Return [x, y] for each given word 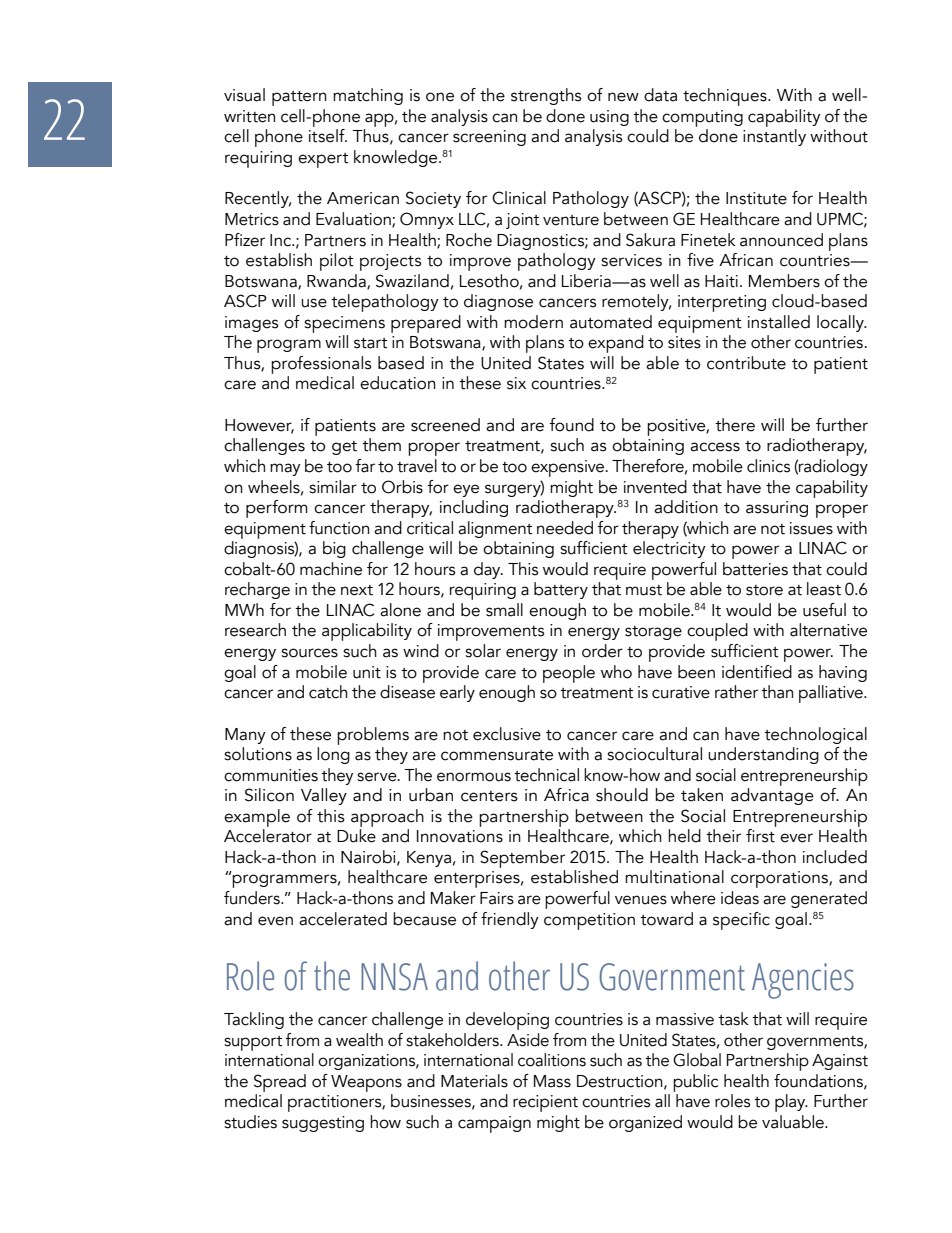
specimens [344, 324]
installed [779, 322]
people [569, 674]
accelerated [343, 919]
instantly [774, 137]
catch [328, 692]
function [339, 528]
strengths [546, 96]
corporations [780, 879]
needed [565, 528]
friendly [510, 920]
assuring [777, 509]
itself [328, 136]
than [777, 692]
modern [533, 322]
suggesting [323, 1124]
